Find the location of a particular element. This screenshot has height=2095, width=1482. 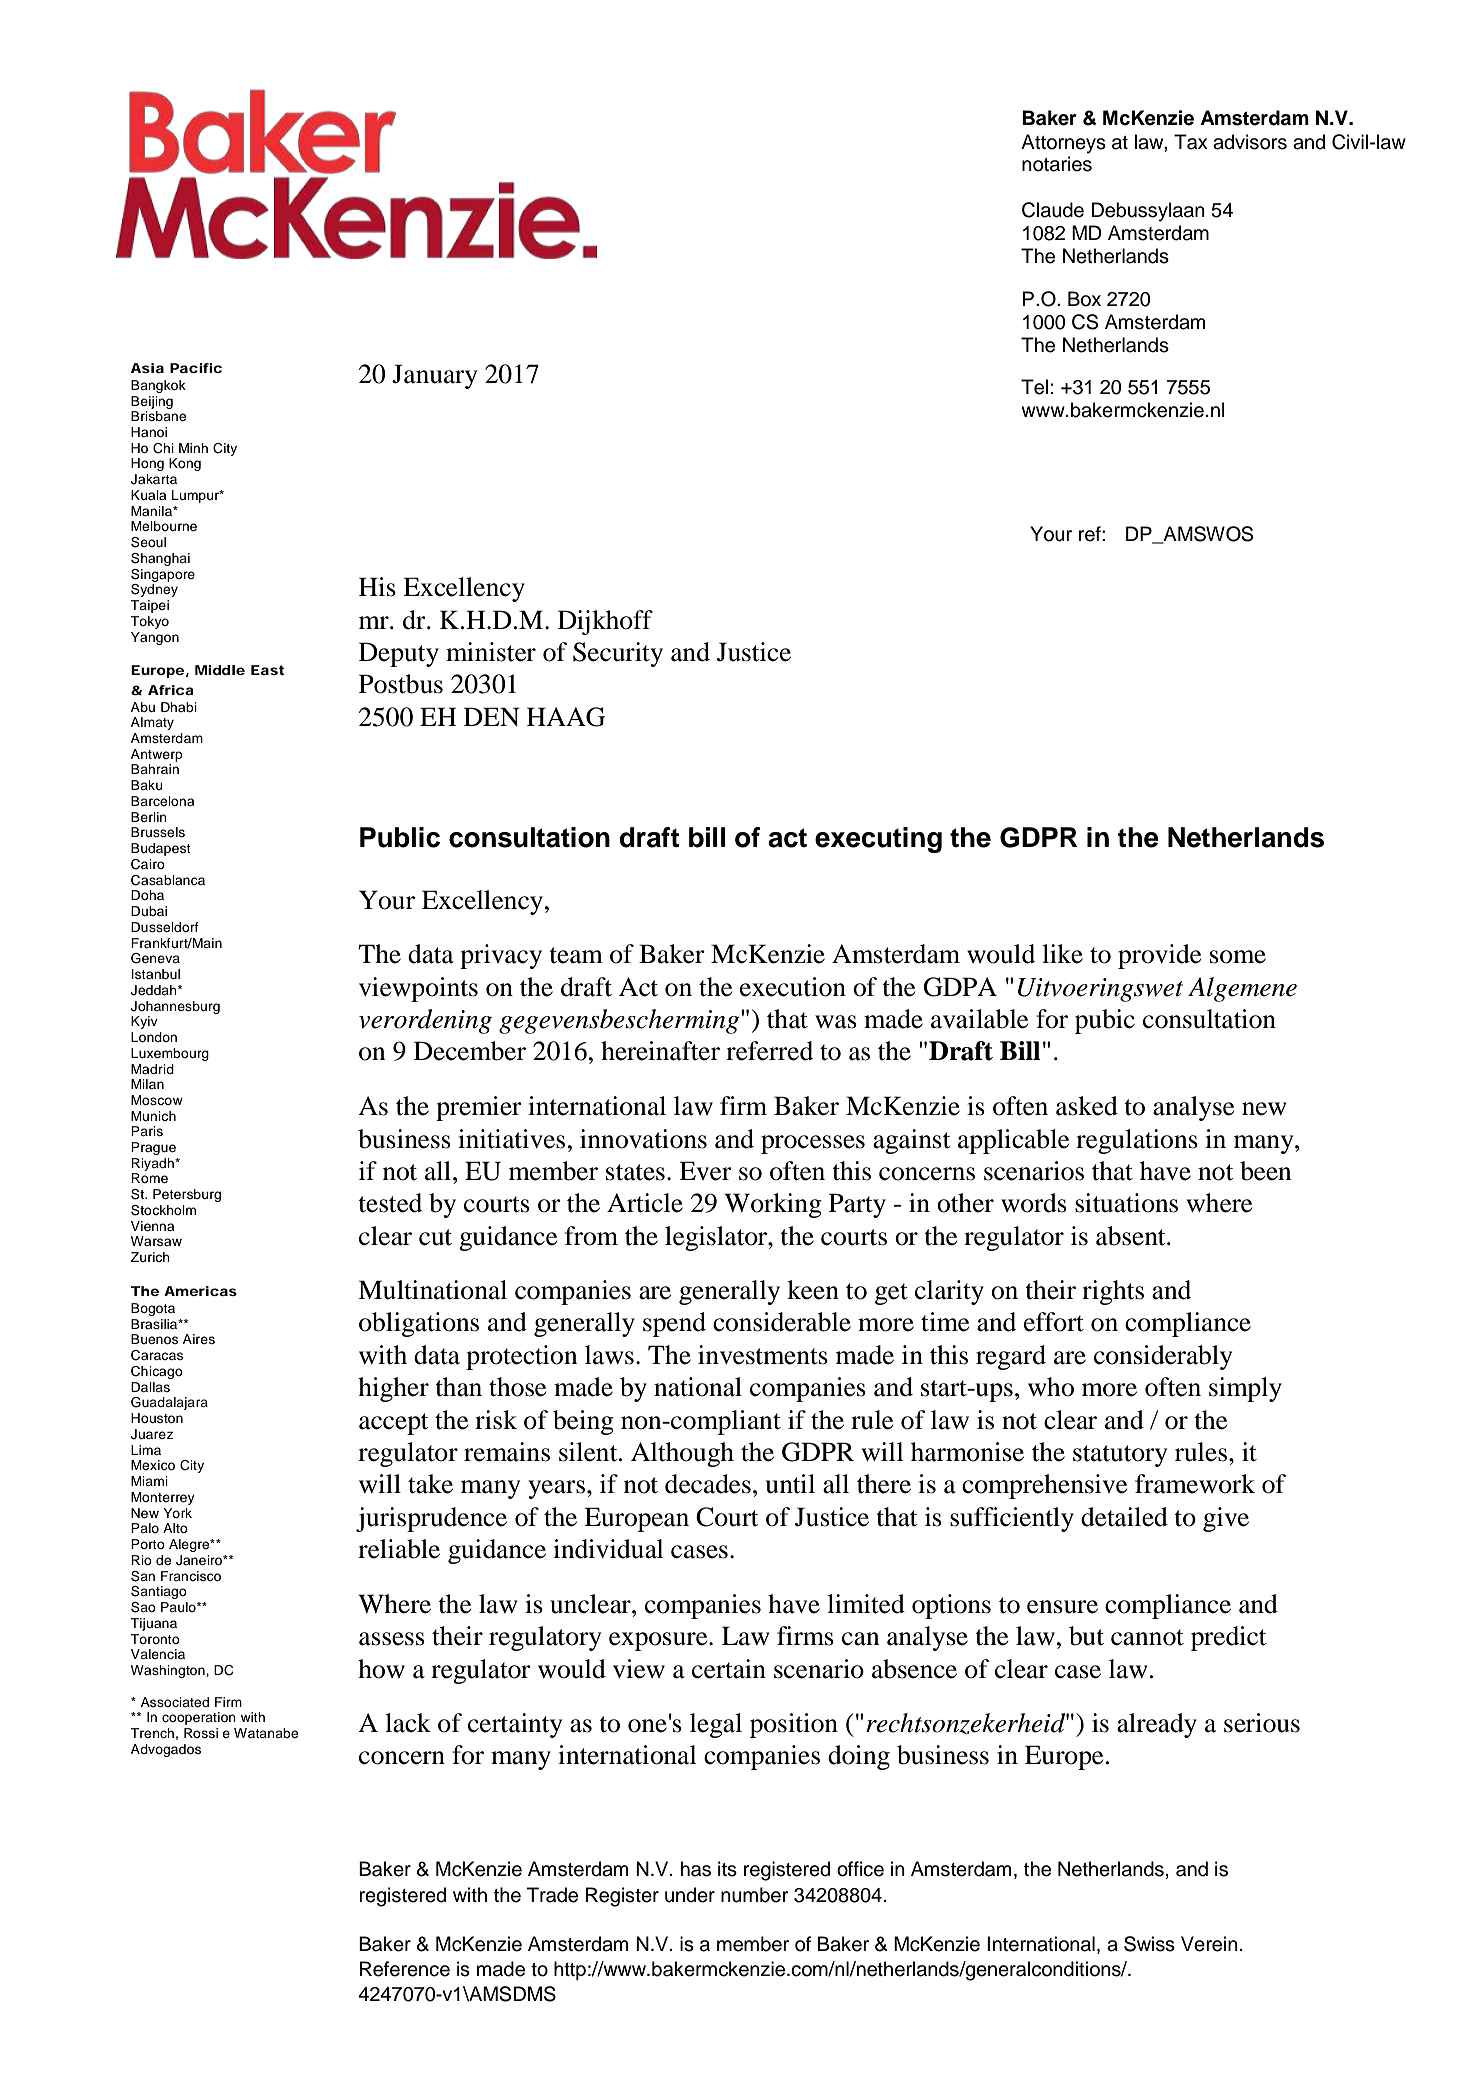

decades is located at coordinates (708, 1484).
